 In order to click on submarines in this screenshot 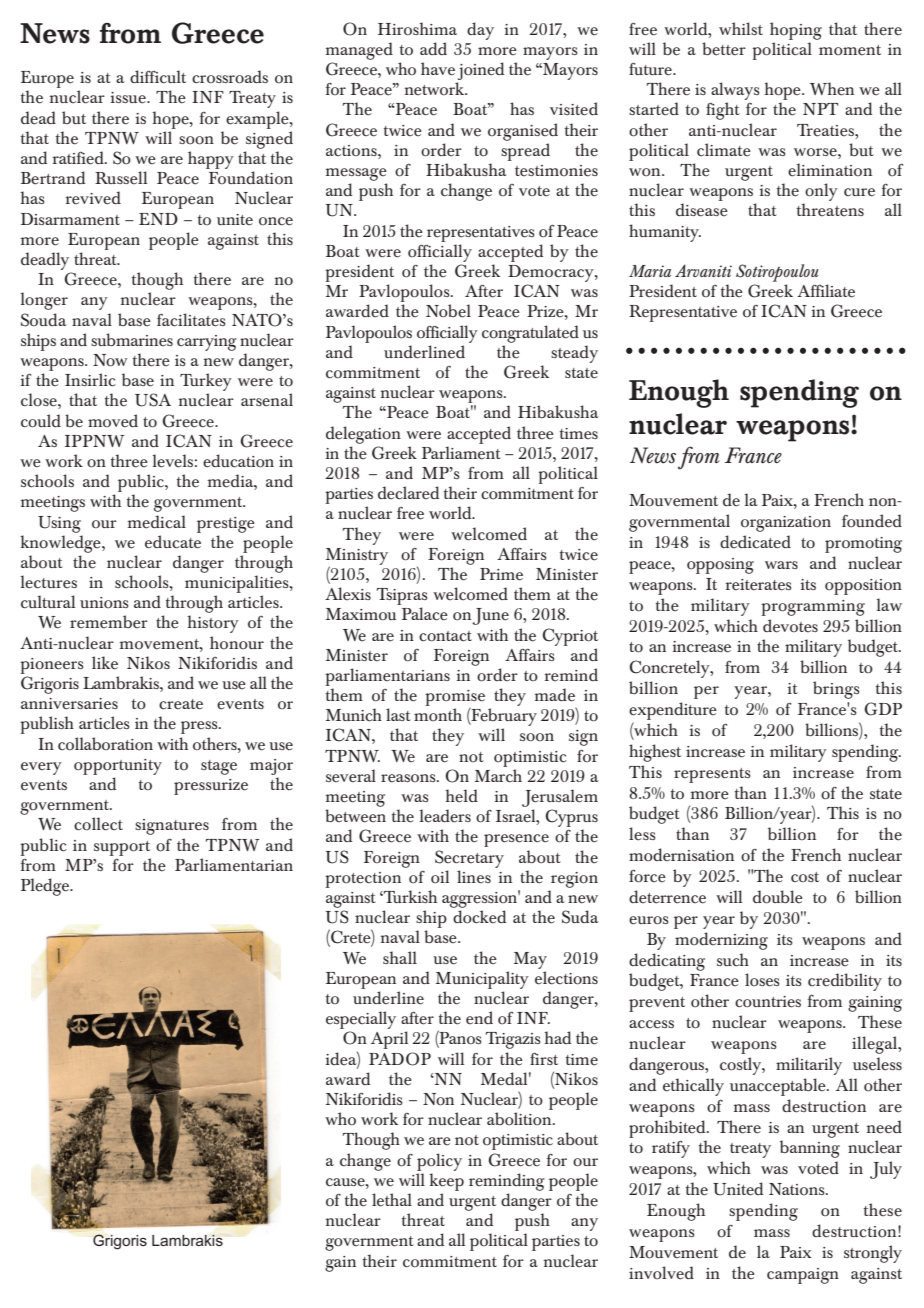, I will do `click(132, 339)`.
